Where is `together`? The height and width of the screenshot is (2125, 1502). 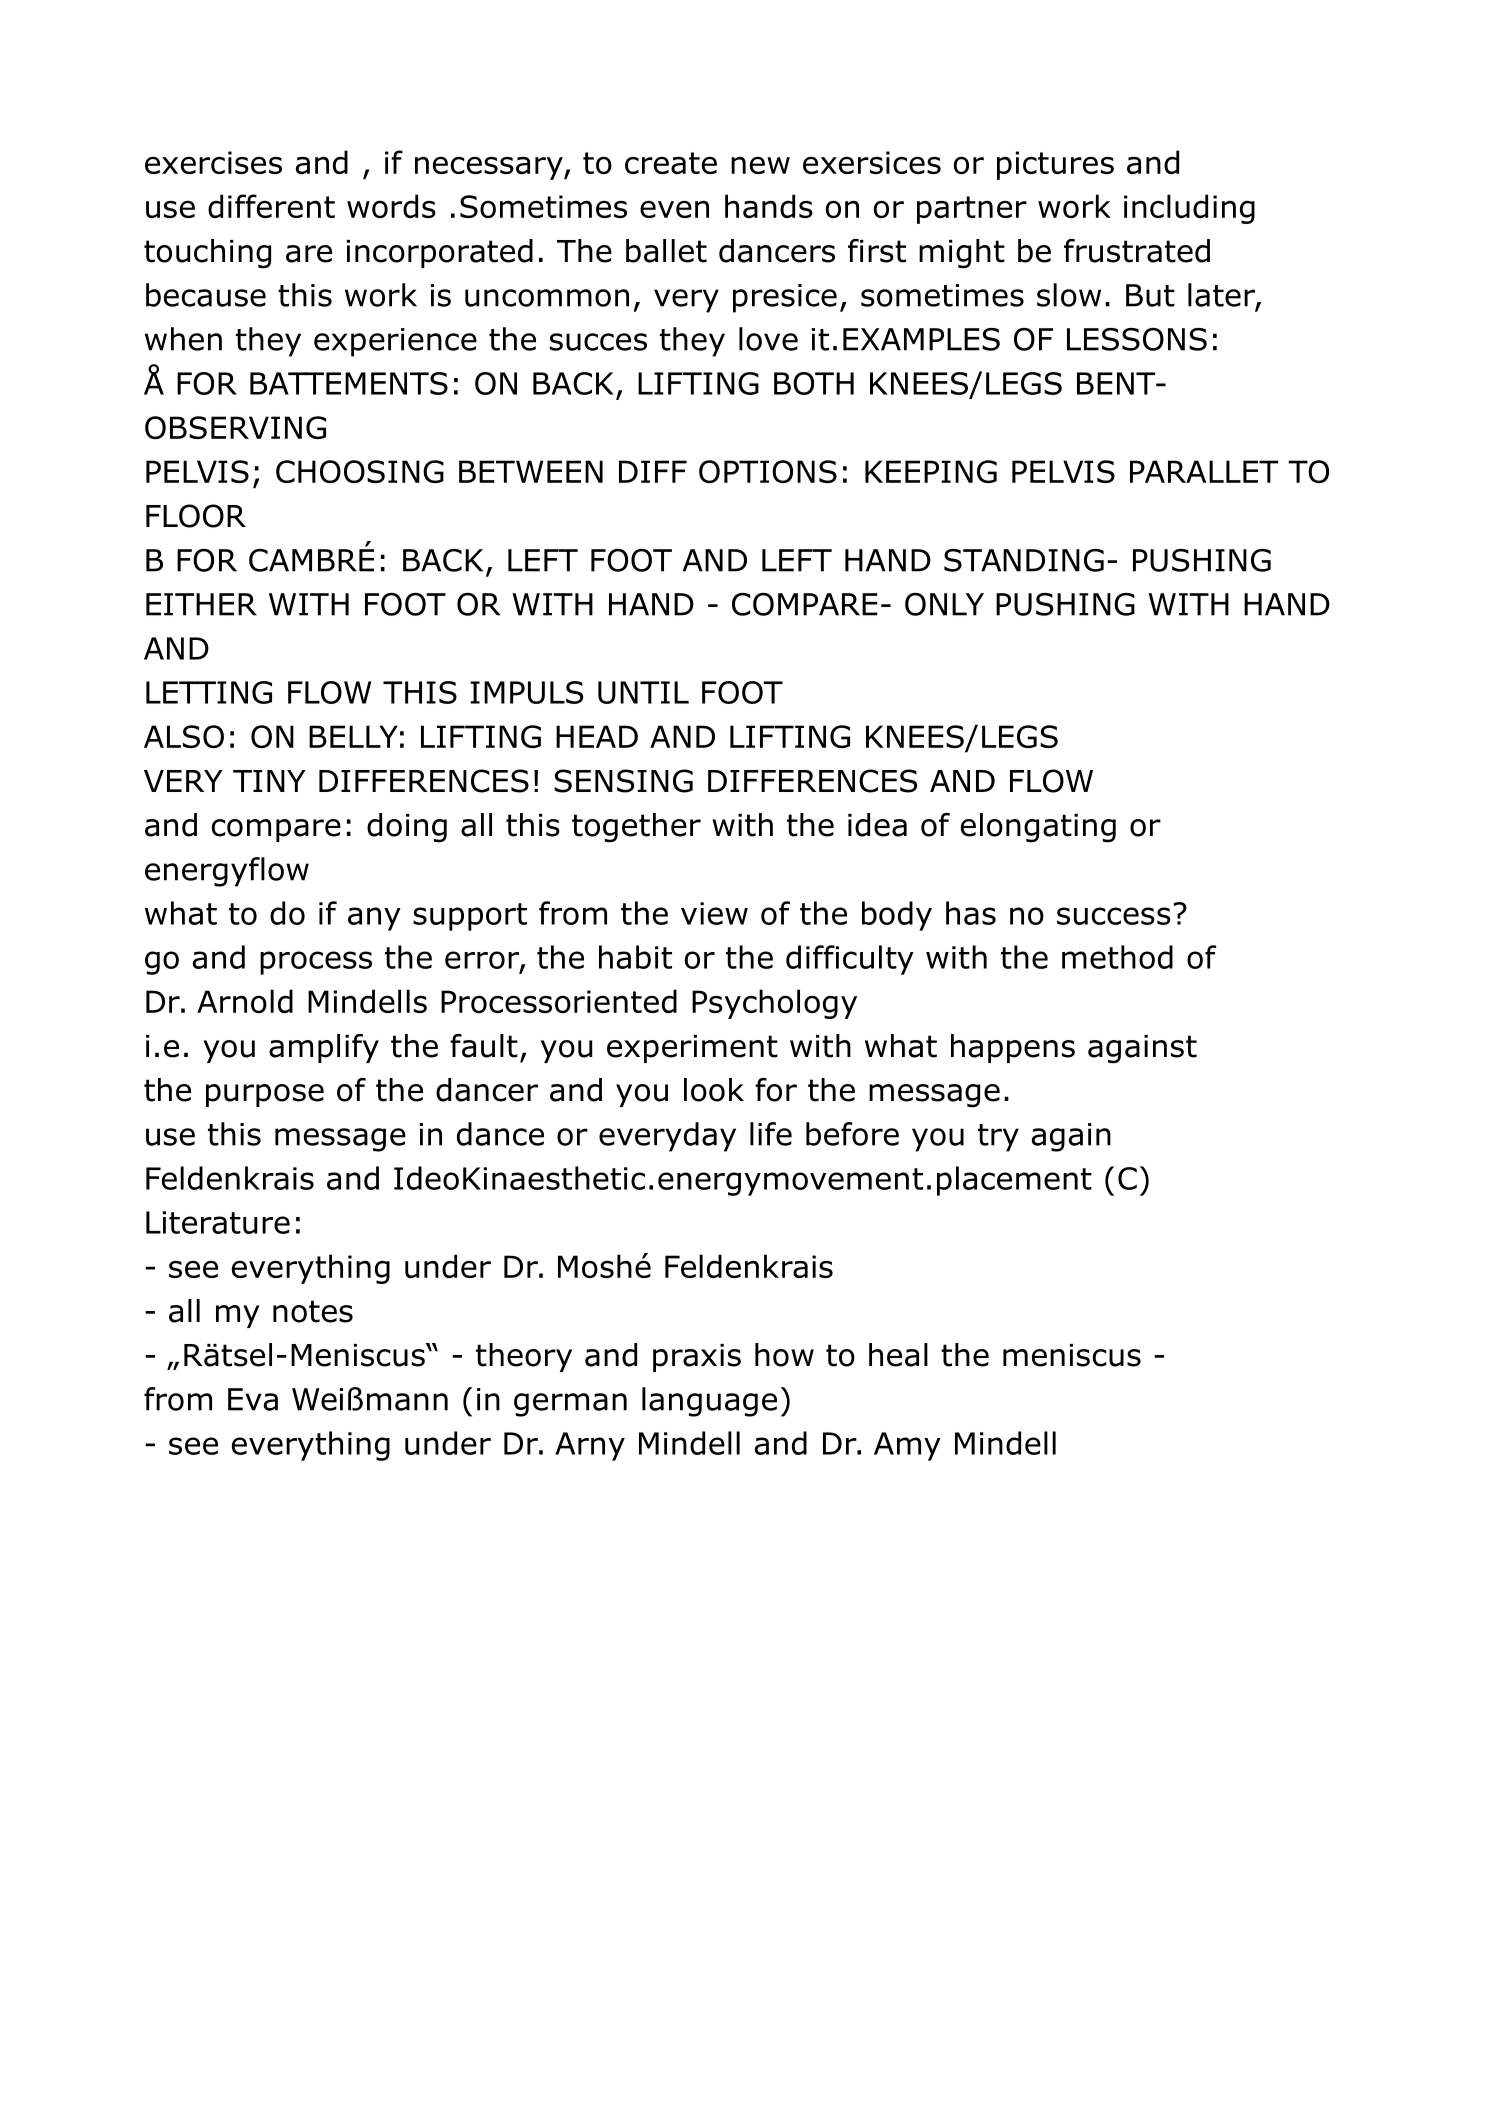
together is located at coordinates (636, 828).
